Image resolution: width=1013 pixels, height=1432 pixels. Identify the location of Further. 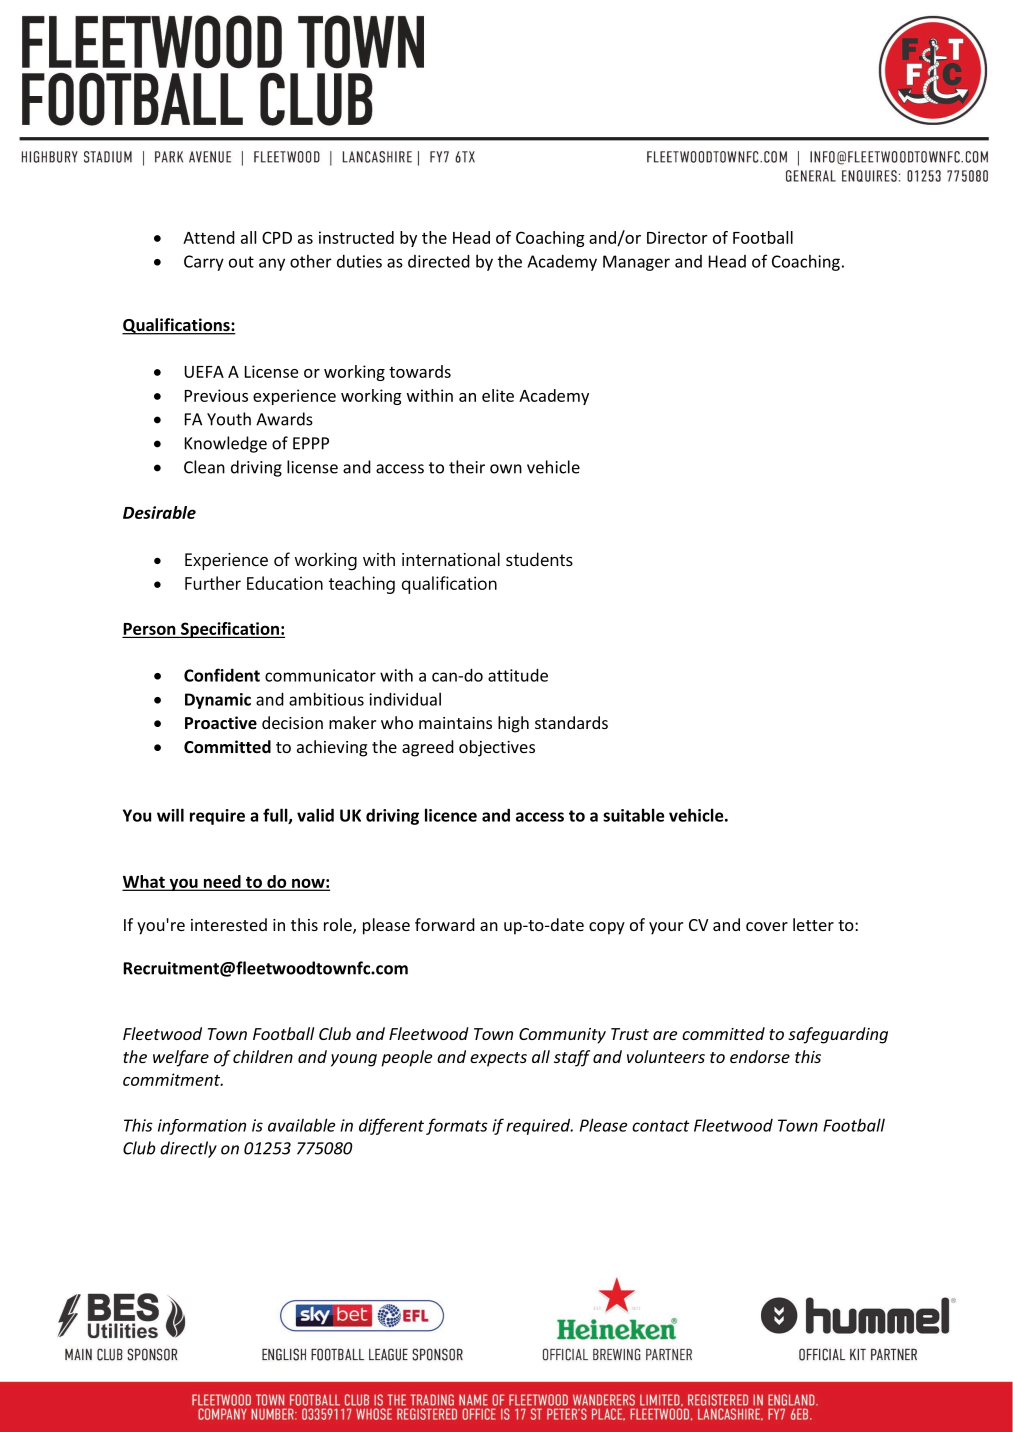
(213, 583).
